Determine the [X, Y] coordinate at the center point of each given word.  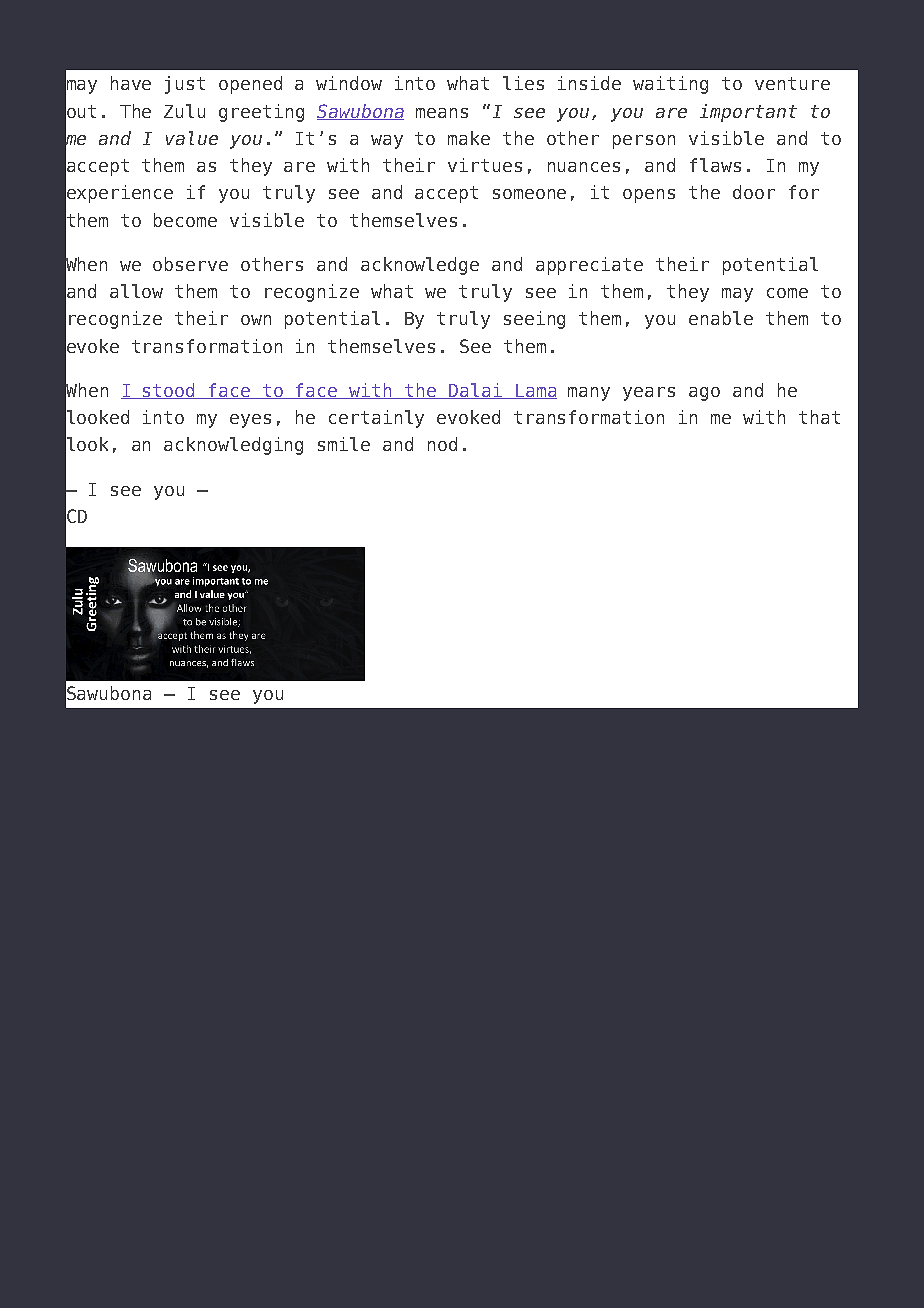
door [754, 192]
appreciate [589, 266]
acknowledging [233, 446]
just [185, 85]
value [192, 138]
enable [721, 318]
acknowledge [420, 266]
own [256, 320]
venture [792, 83]
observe [190, 264]
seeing [534, 320]
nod [442, 444]
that [819, 417]
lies [523, 83]
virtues [485, 165]
